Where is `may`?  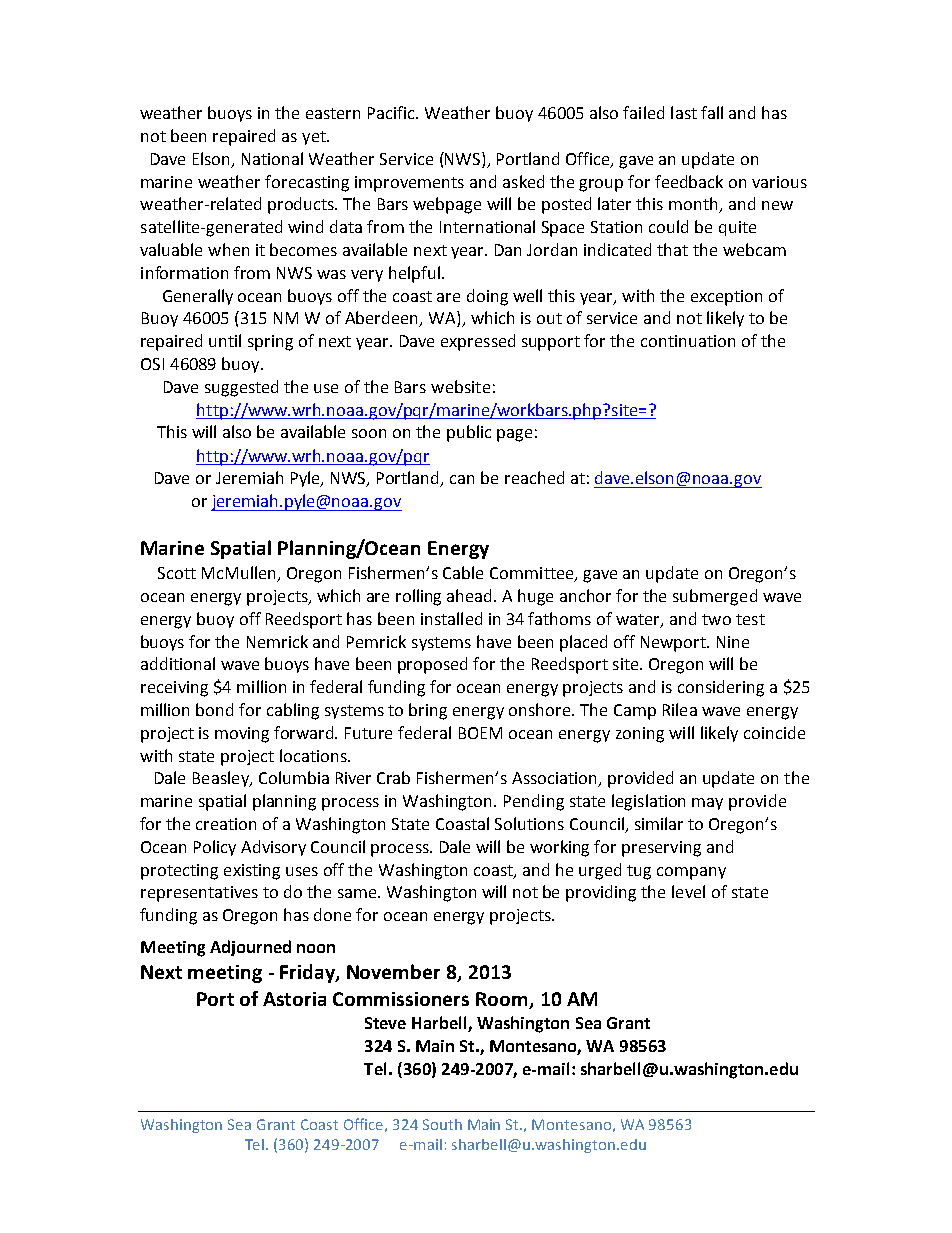 may is located at coordinates (707, 804).
